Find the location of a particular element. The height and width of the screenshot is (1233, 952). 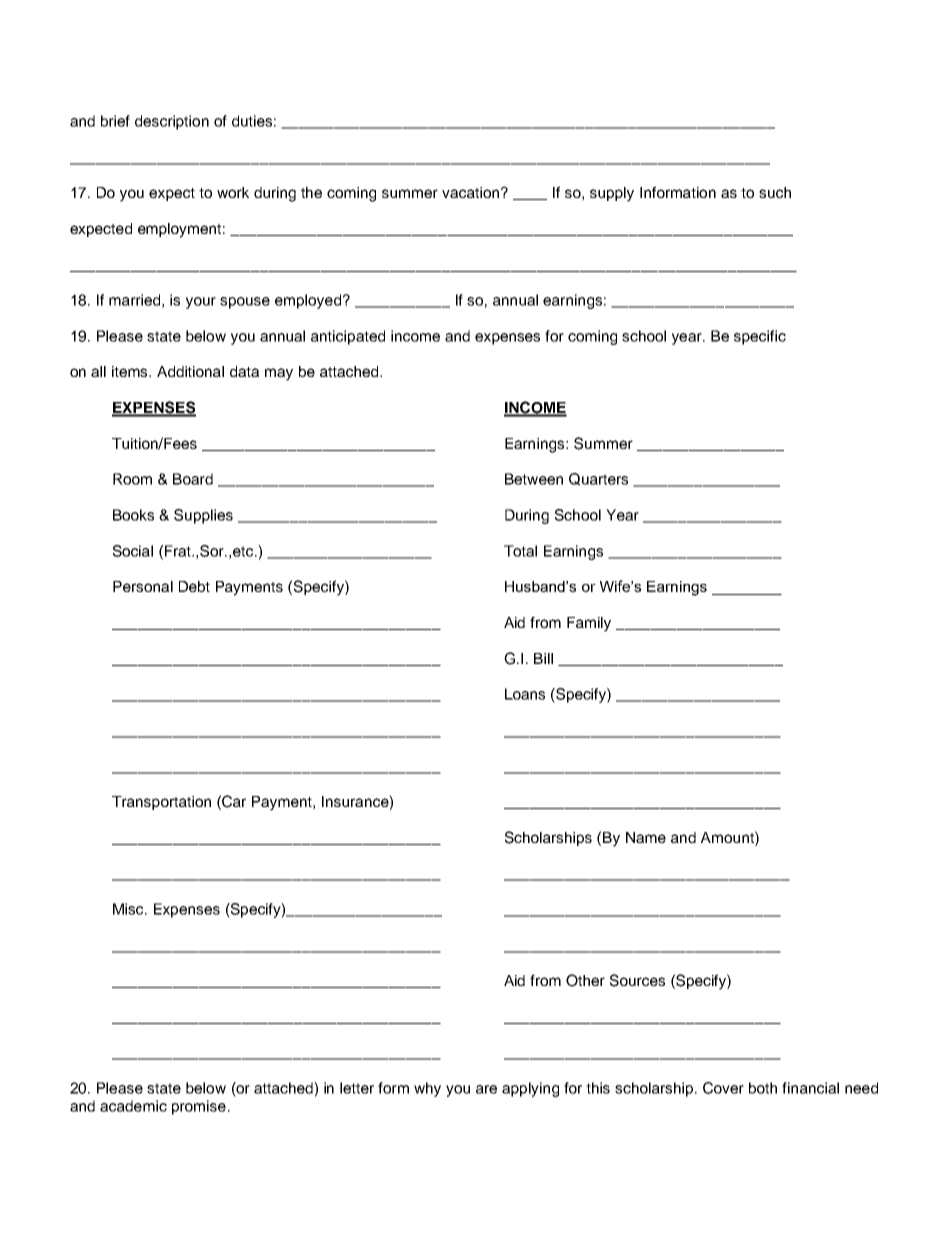

Additional is located at coordinates (190, 371).
